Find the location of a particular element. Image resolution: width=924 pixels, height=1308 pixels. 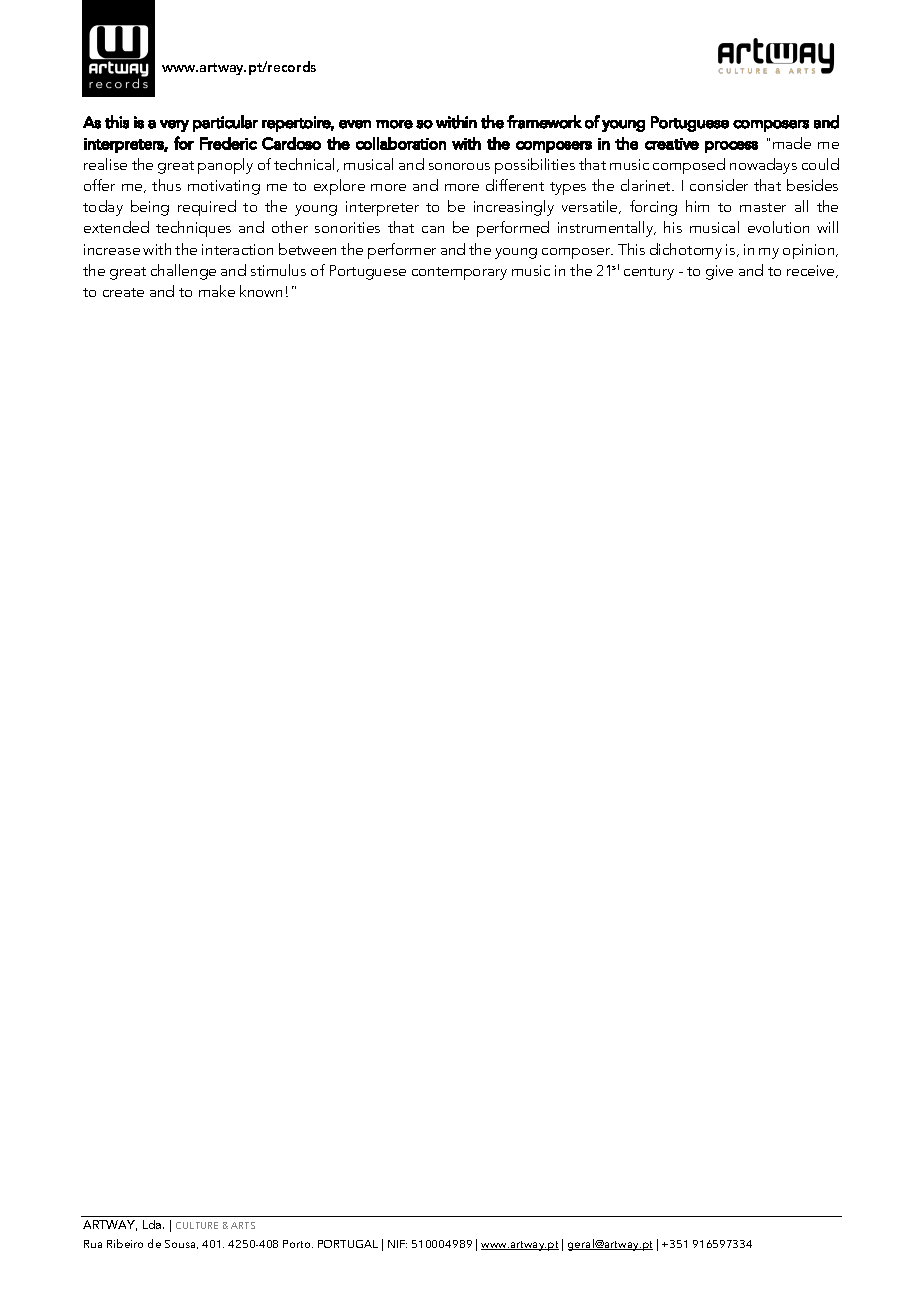

process is located at coordinates (731, 147).
